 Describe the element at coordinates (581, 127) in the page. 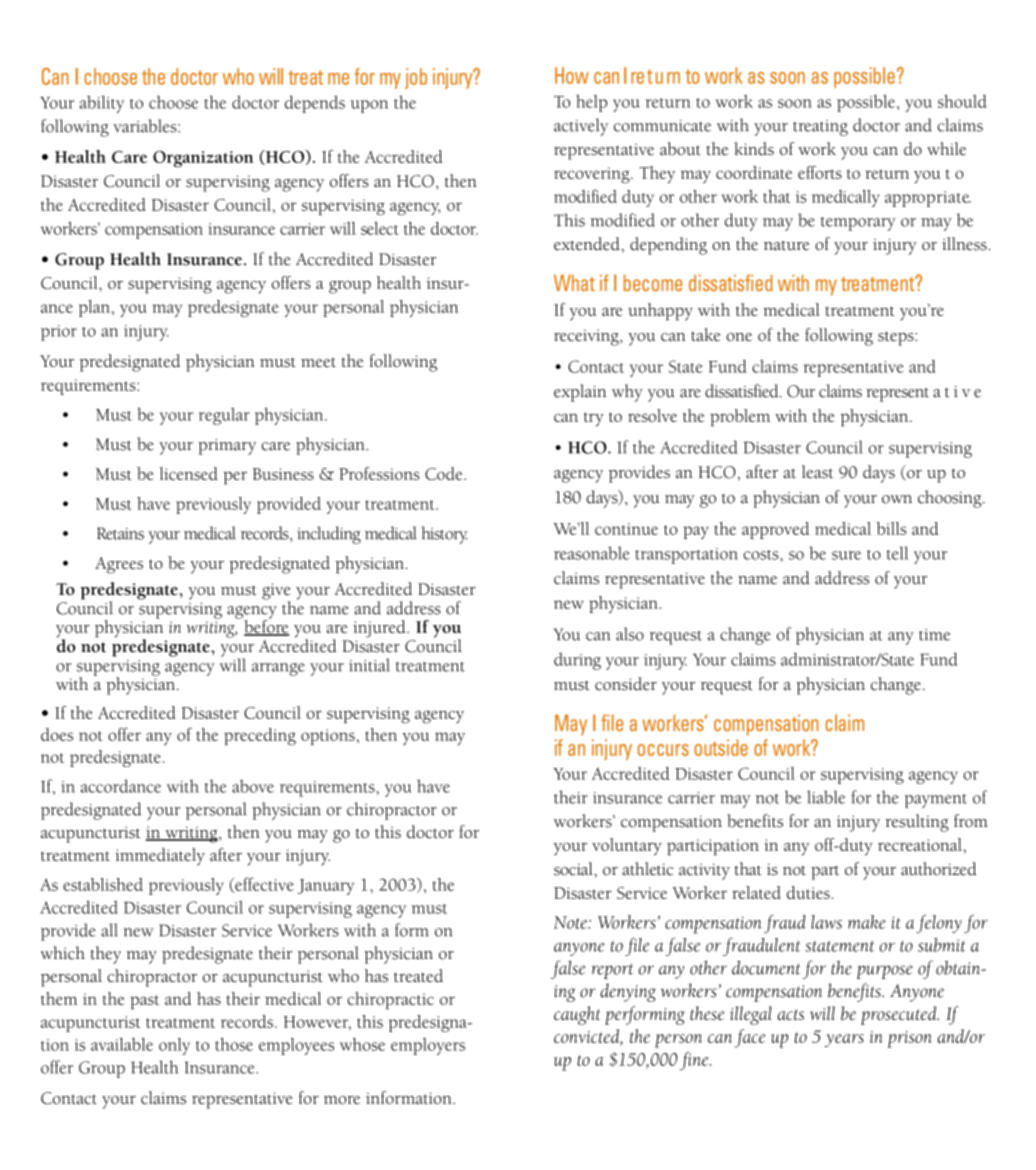

I see `actively` at that location.
